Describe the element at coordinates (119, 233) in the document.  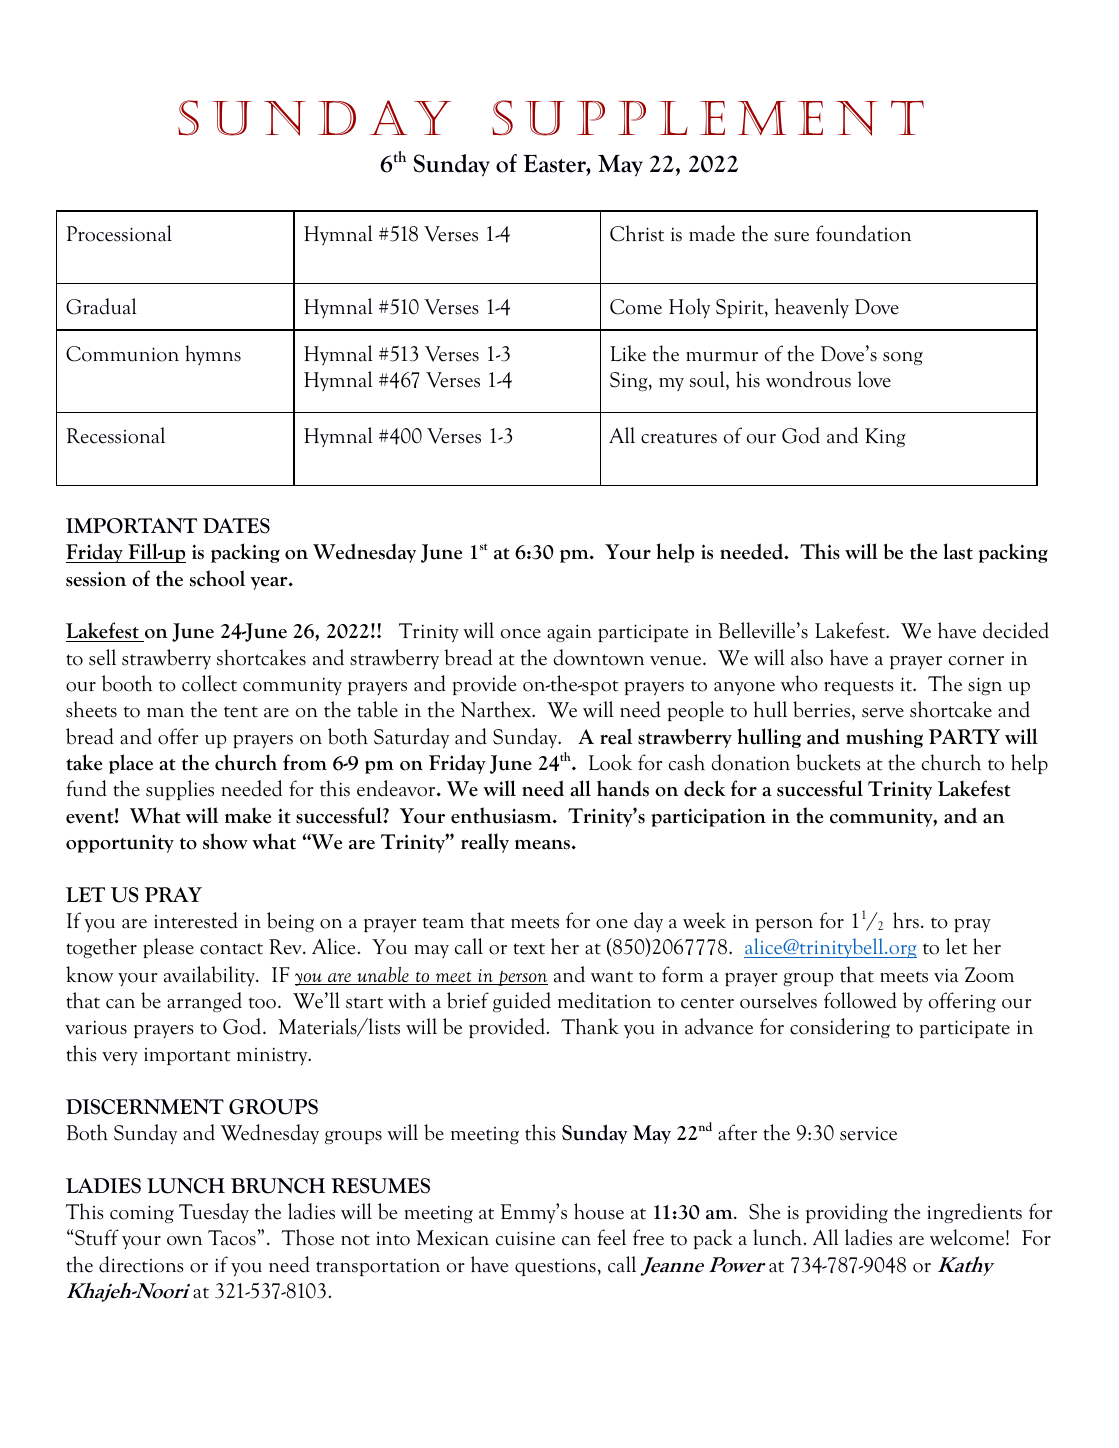
I see `Processional` at that location.
